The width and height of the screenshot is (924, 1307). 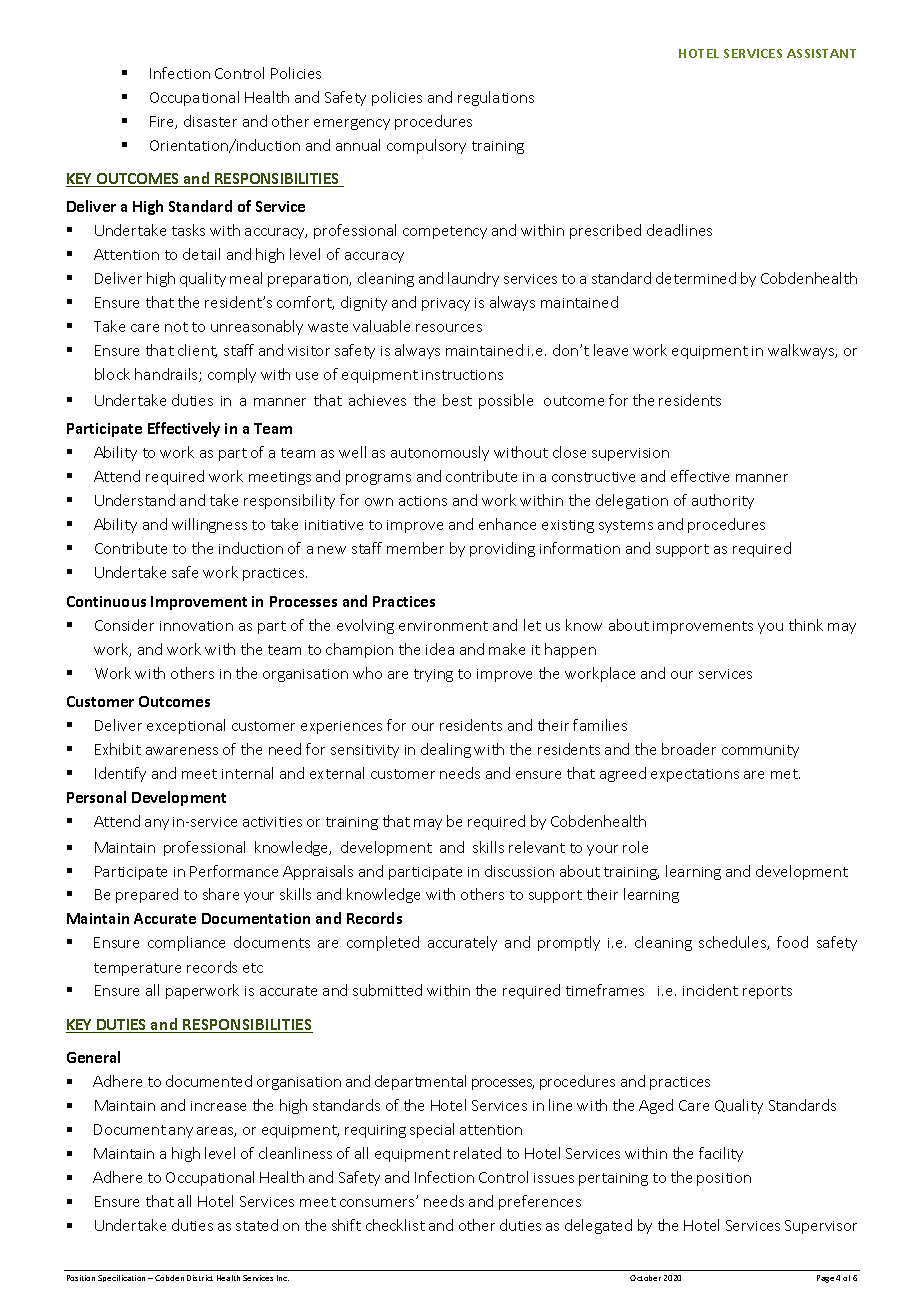 What do you see at coordinates (182, 751) in the screenshot?
I see `awareness` at bounding box center [182, 751].
